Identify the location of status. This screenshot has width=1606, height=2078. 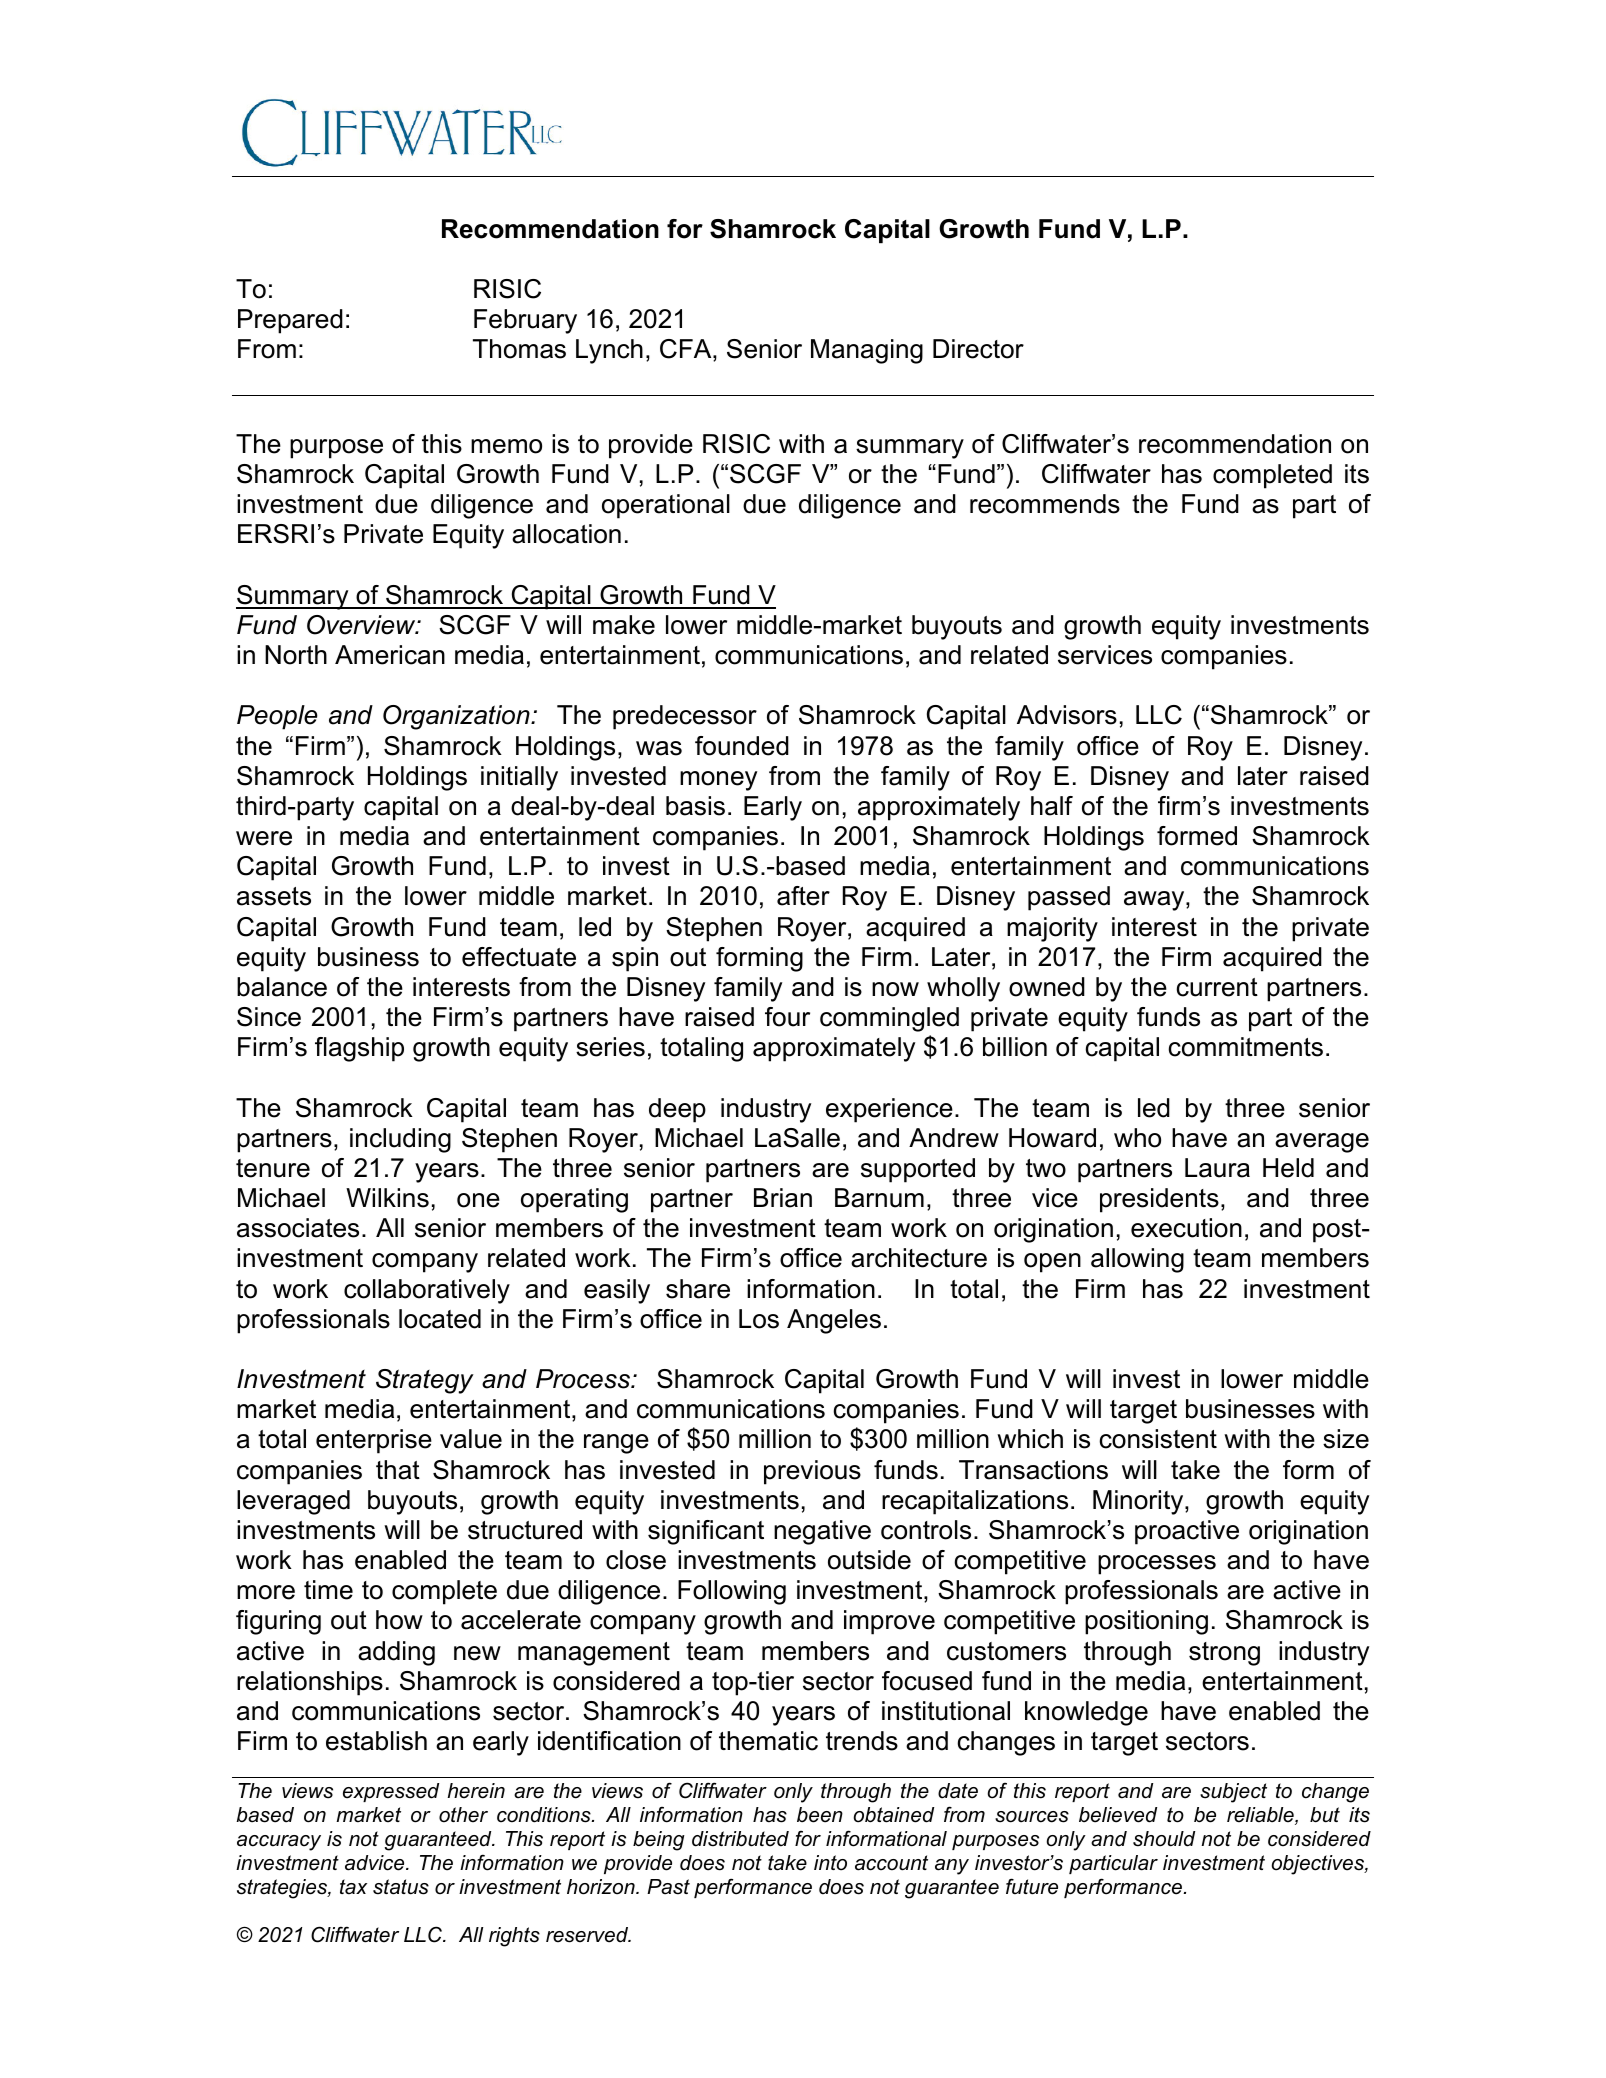
(401, 1887).
